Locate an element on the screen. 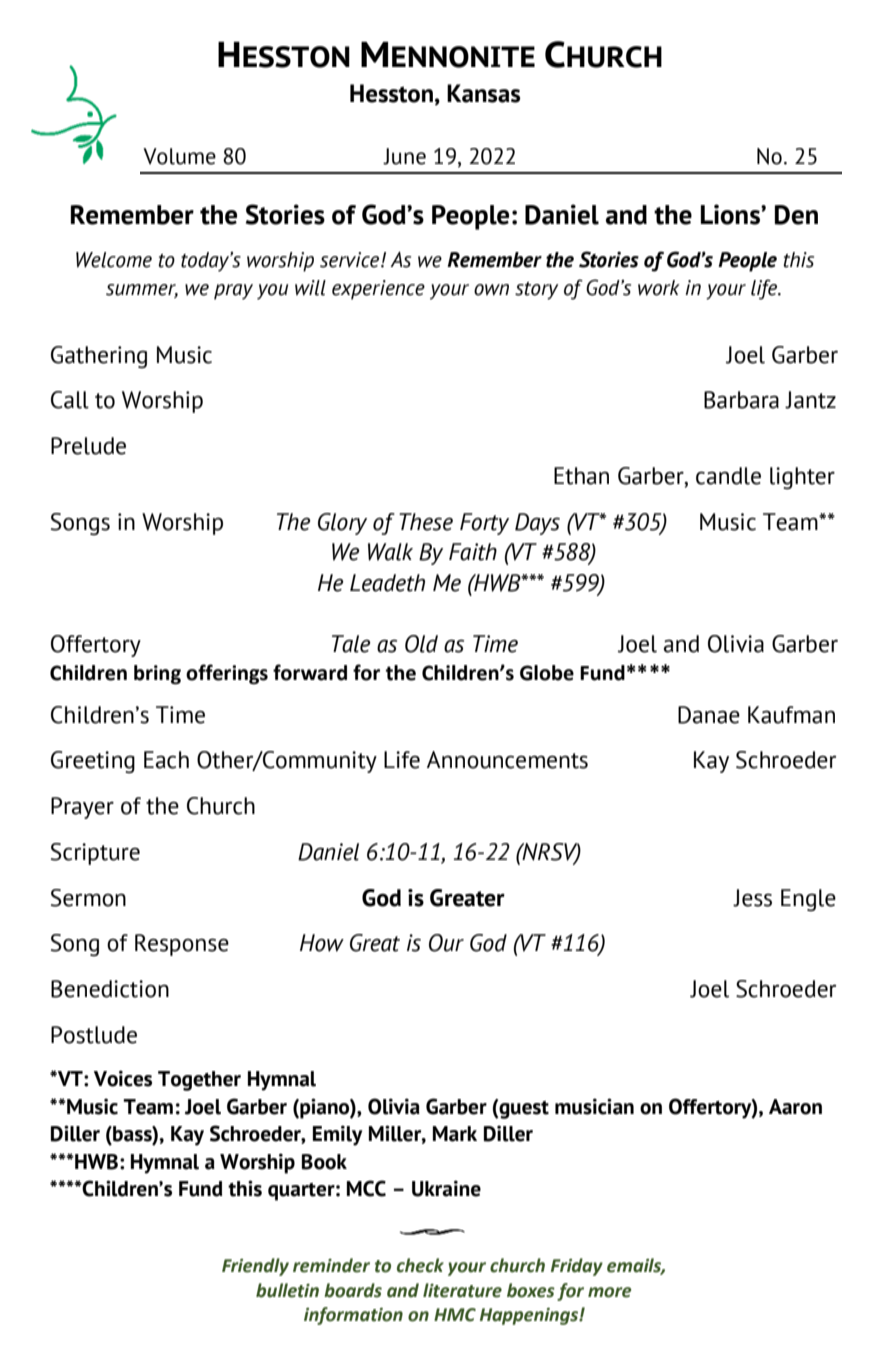 The height and width of the screenshot is (1372, 887). Volume is located at coordinates (179, 156).
